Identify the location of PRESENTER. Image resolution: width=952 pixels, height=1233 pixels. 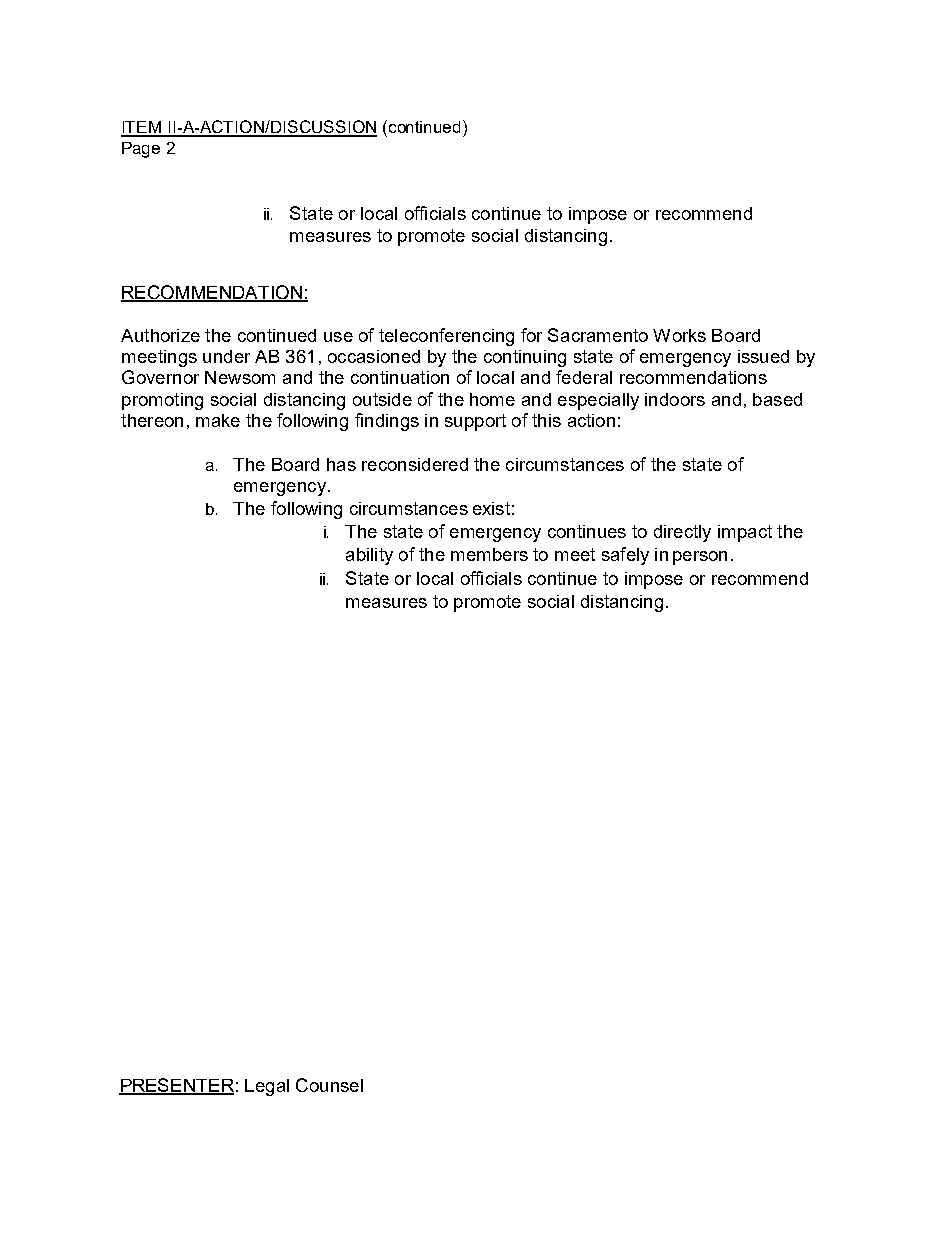
(176, 1086).
